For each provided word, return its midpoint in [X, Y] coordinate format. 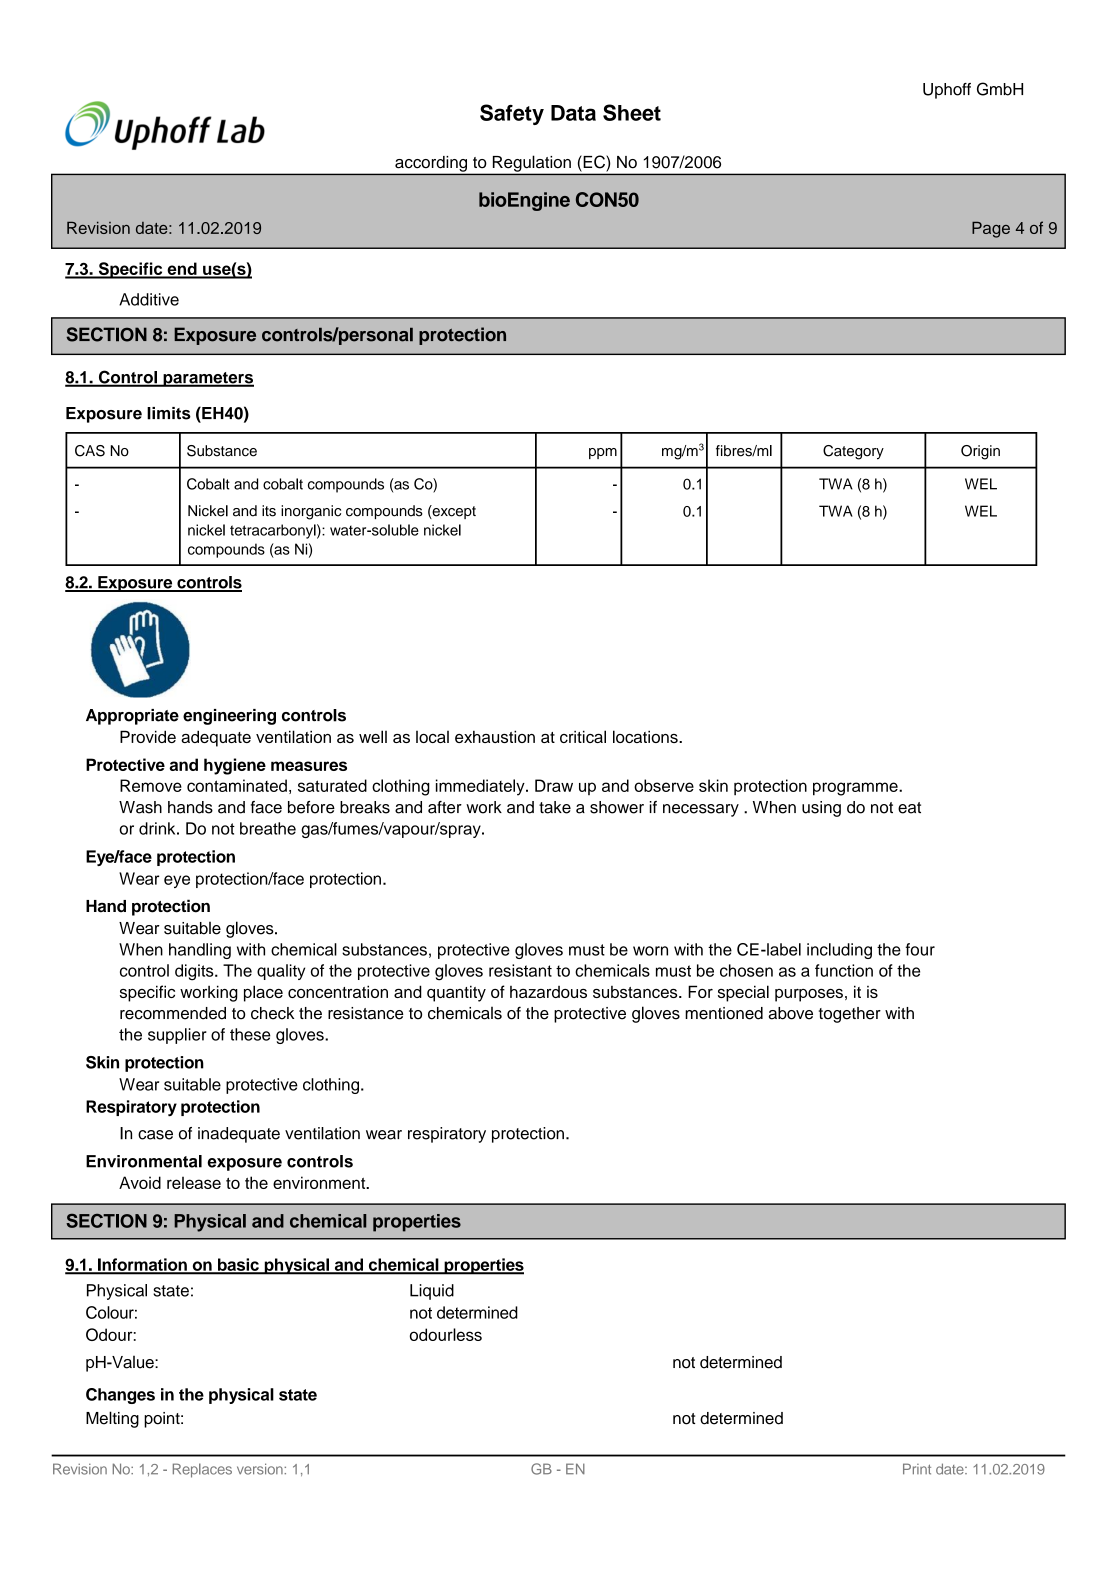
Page [991, 229]
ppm [603, 453]
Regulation [532, 164]
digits [195, 972]
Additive [149, 299]
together [850, 1015]
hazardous [548, 992]
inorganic [311, 512]
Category [853, 452]
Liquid [432, 1292]
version [261, 1469]
